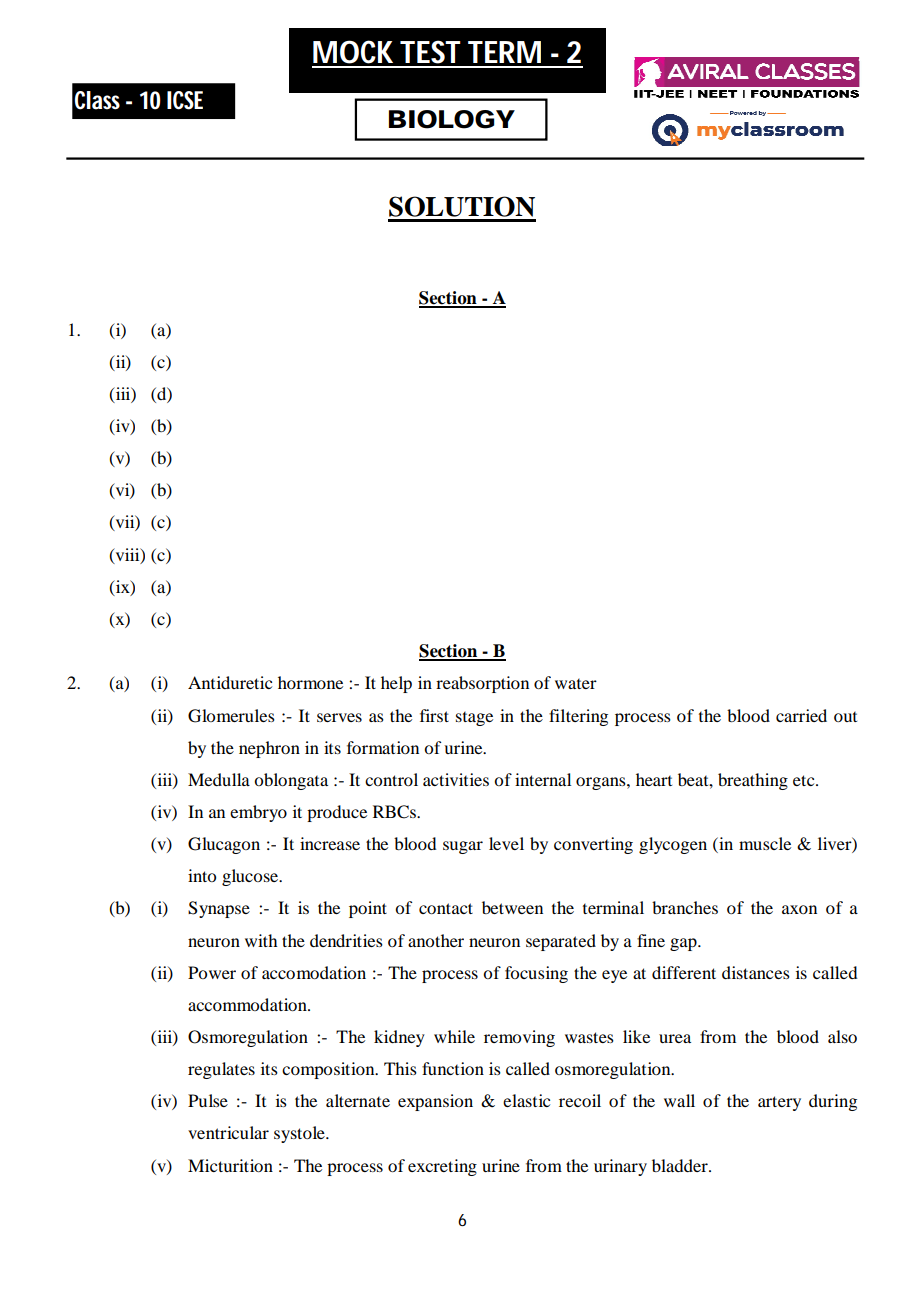 The width and height of the screenshot is (924, 1308). What do you see at coordinates (801, 715) in the screenshot?
I see `carried` at bounding box center [801, 715].
